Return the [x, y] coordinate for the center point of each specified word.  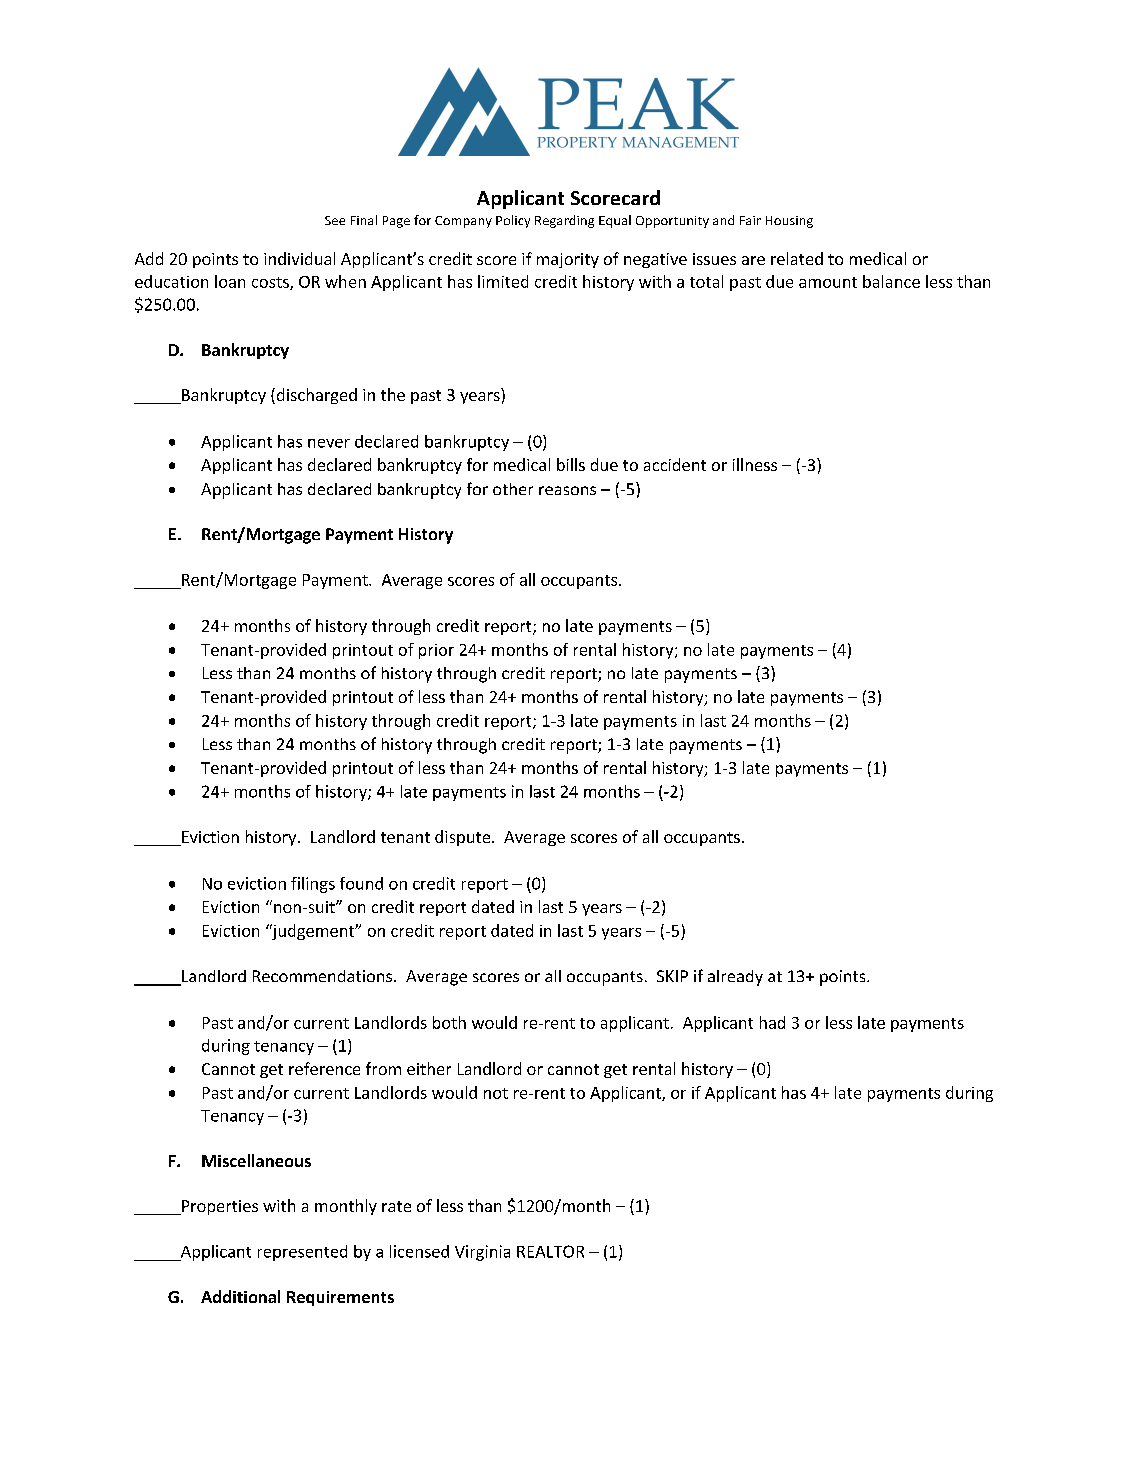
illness [755, 464]
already [735, 978]
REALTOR [550, 1251]
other [513, 489]
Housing [789, 222]
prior [436, 651]
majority [568, 260]
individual [299, 258]
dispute [464, 838]
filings [313, 885]
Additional [240, 1296]
